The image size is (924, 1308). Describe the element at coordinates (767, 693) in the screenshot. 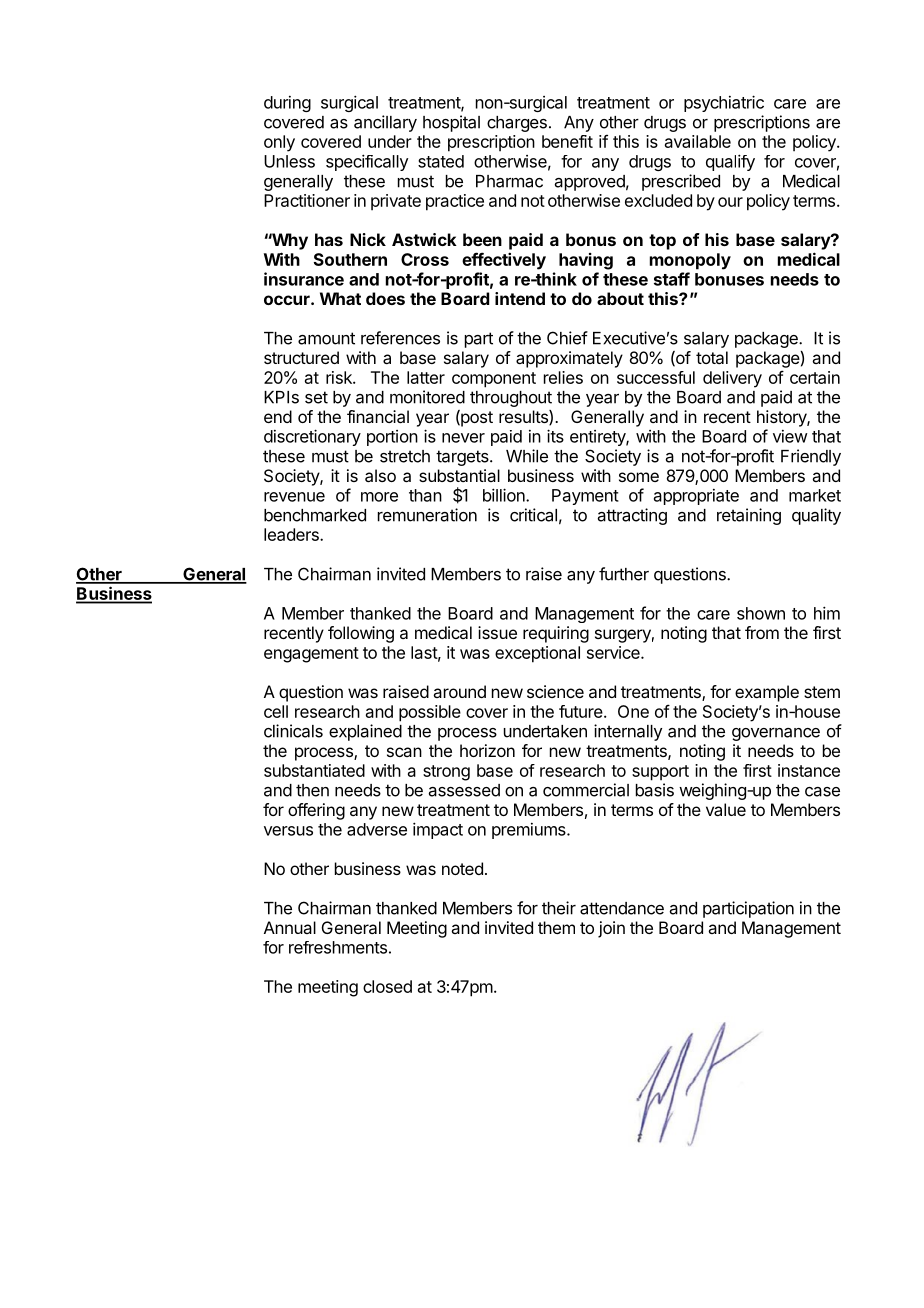

I see `example` at that location.
